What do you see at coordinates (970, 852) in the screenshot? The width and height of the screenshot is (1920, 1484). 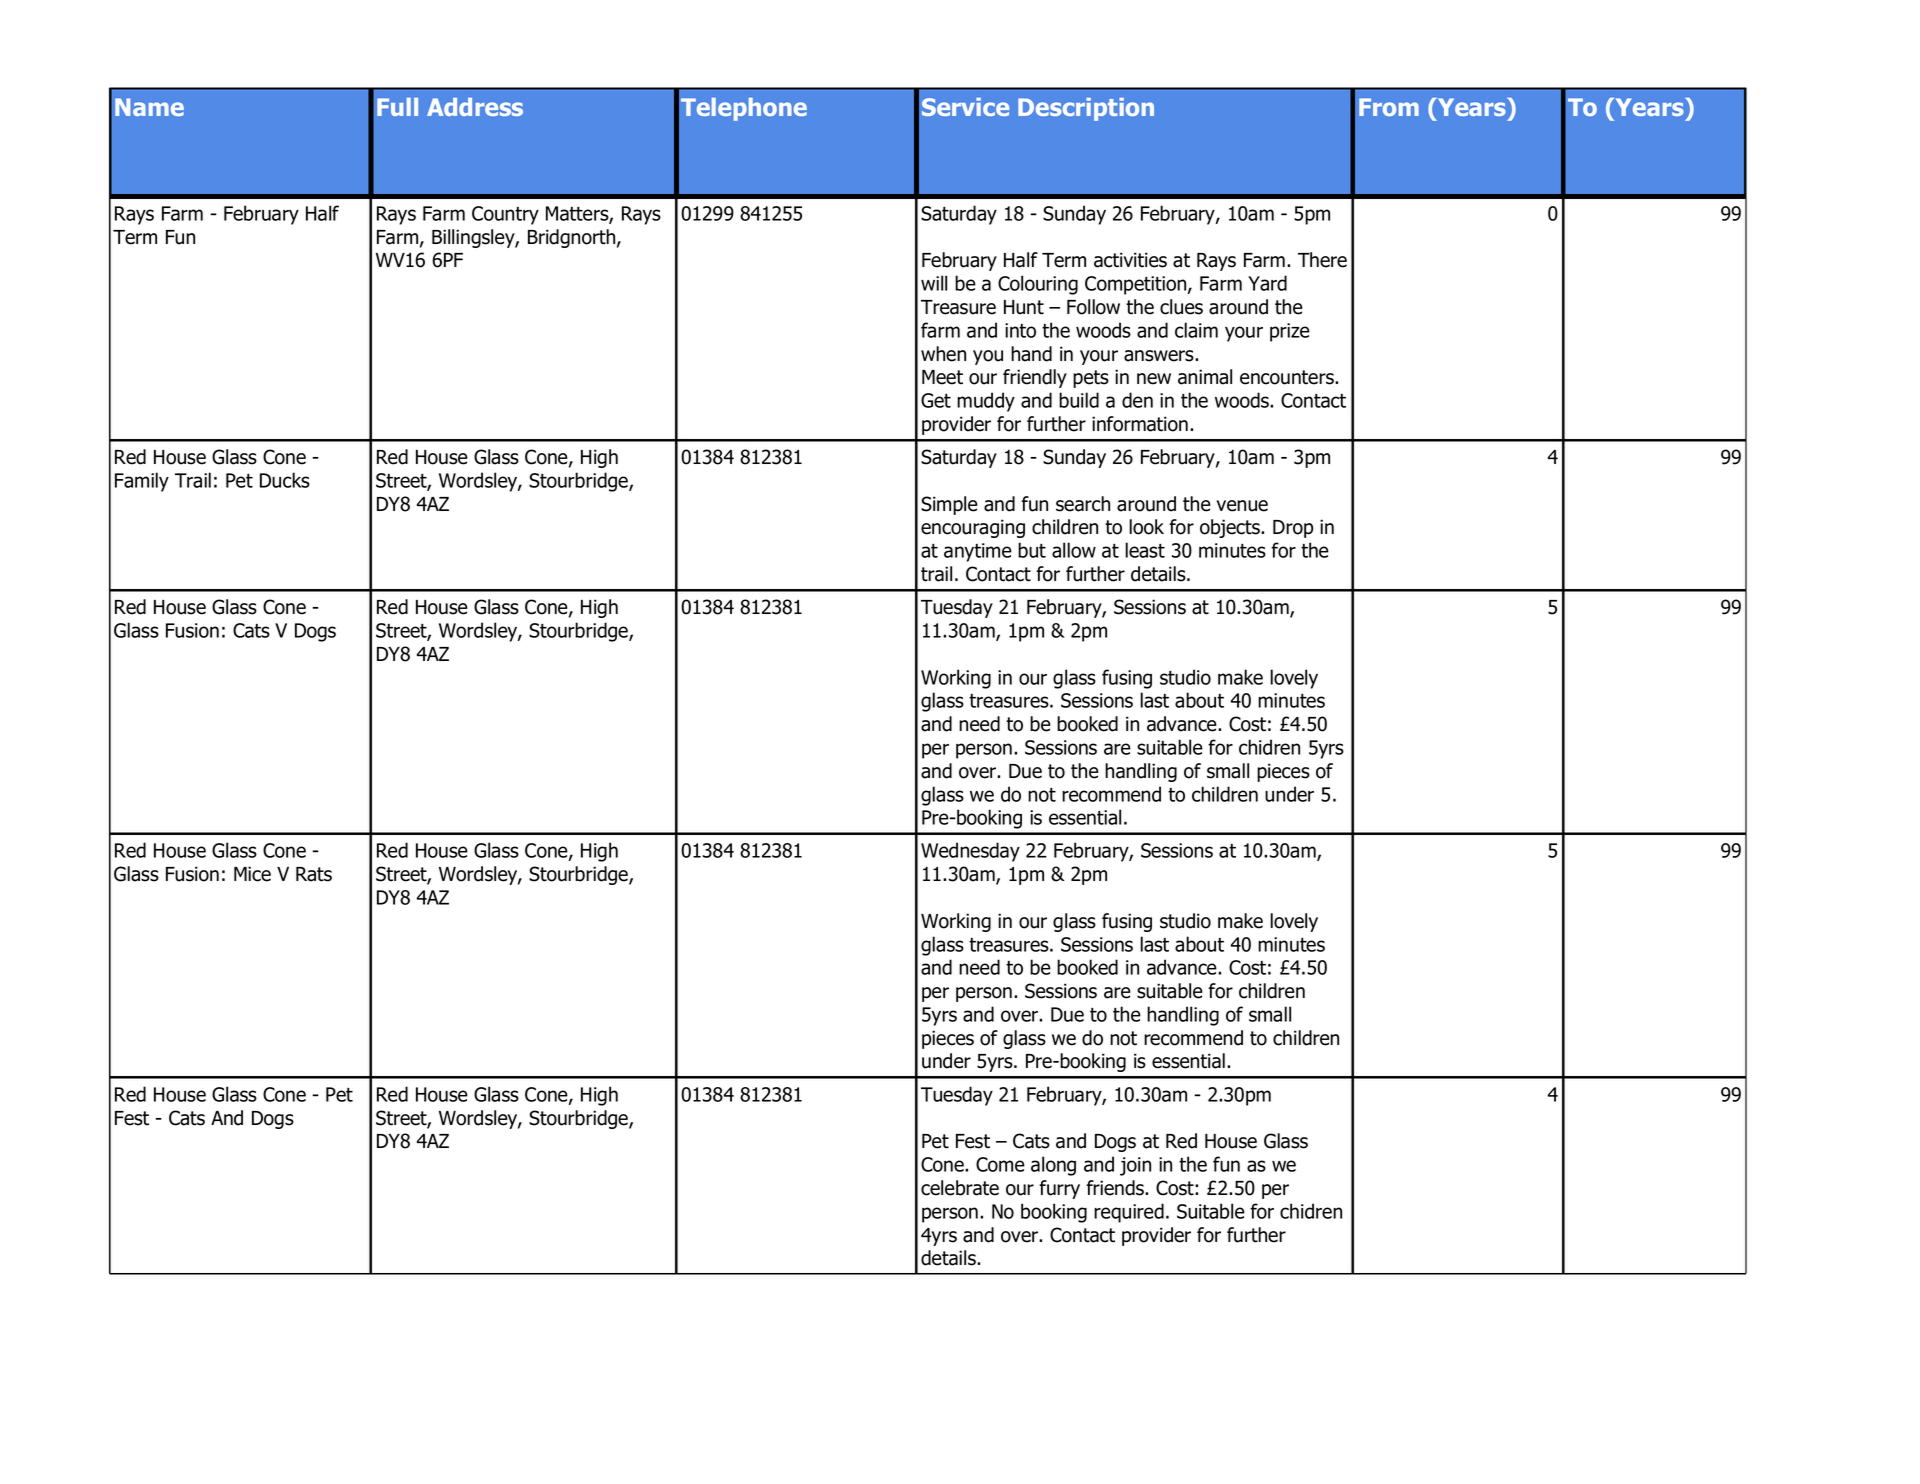 I see `Wednesday` at bounding box center [970, 852].
